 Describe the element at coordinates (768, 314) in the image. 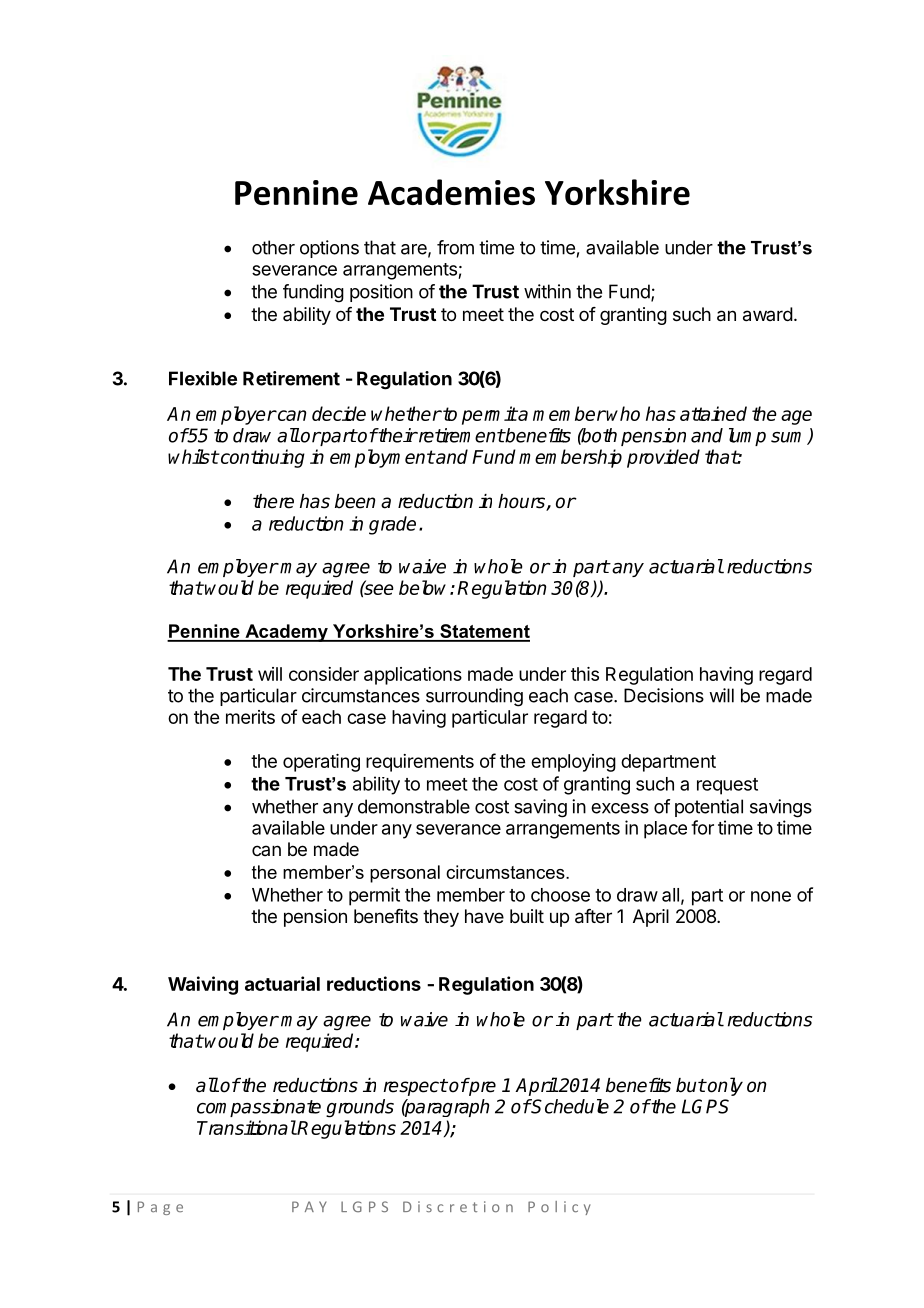

I see `award` at that location.
